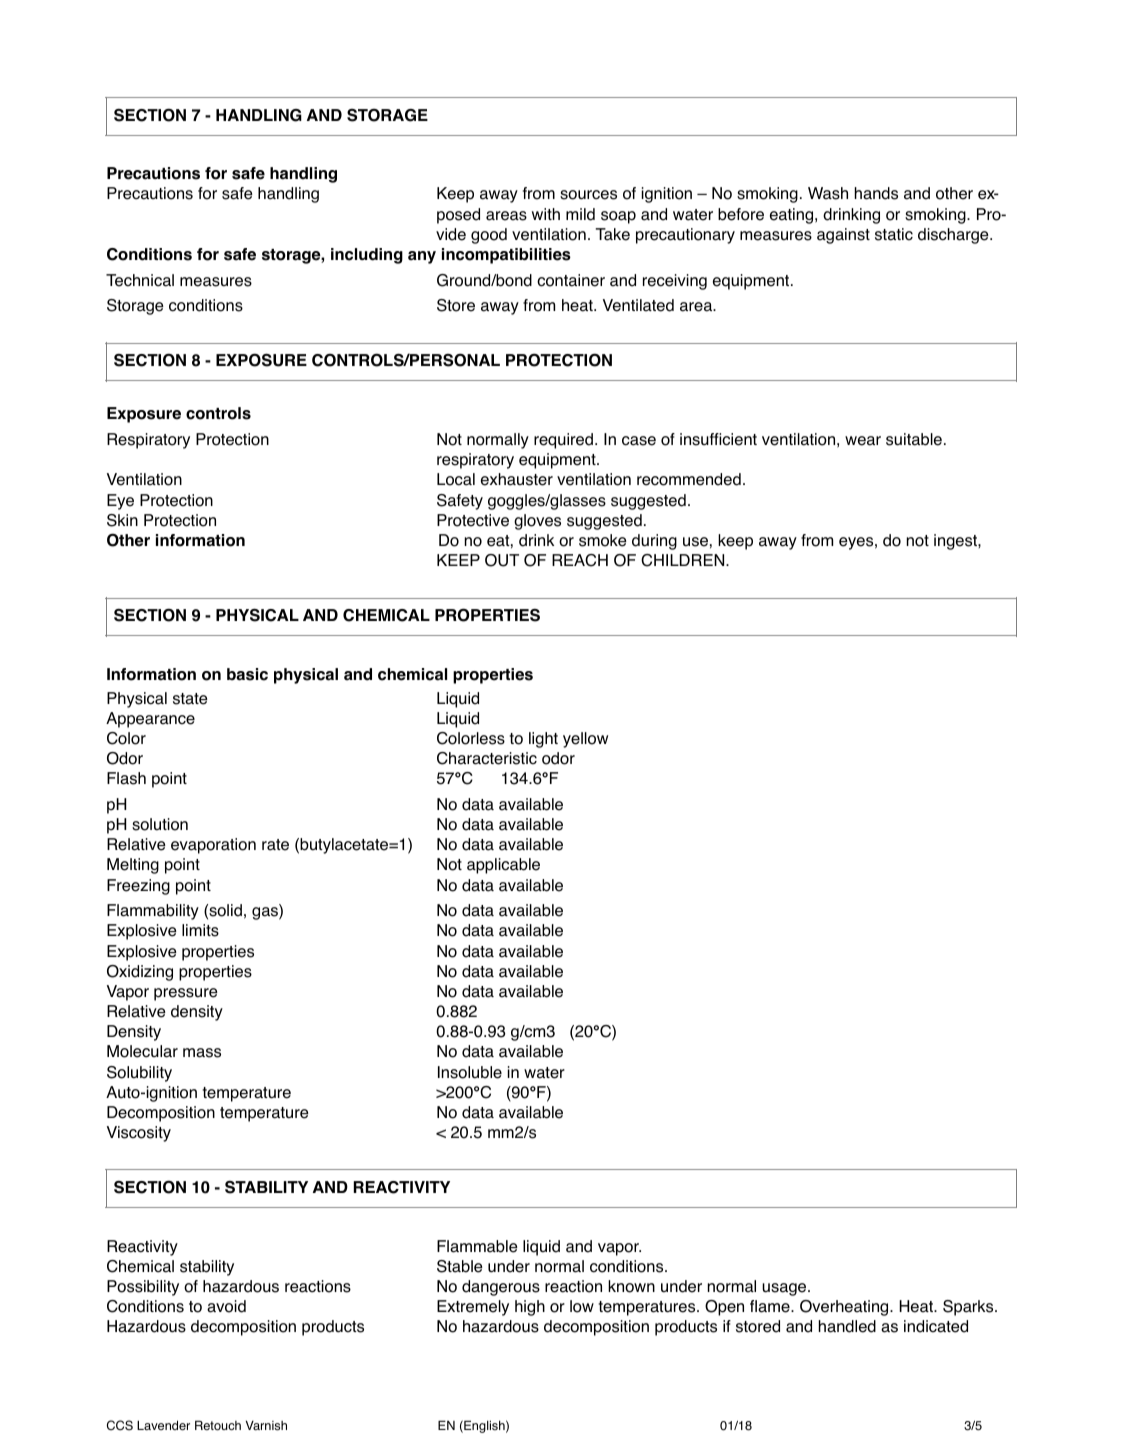 This screenshot has width=1122, height=1452. I want to click on Retouch, so click(218, 1425).
